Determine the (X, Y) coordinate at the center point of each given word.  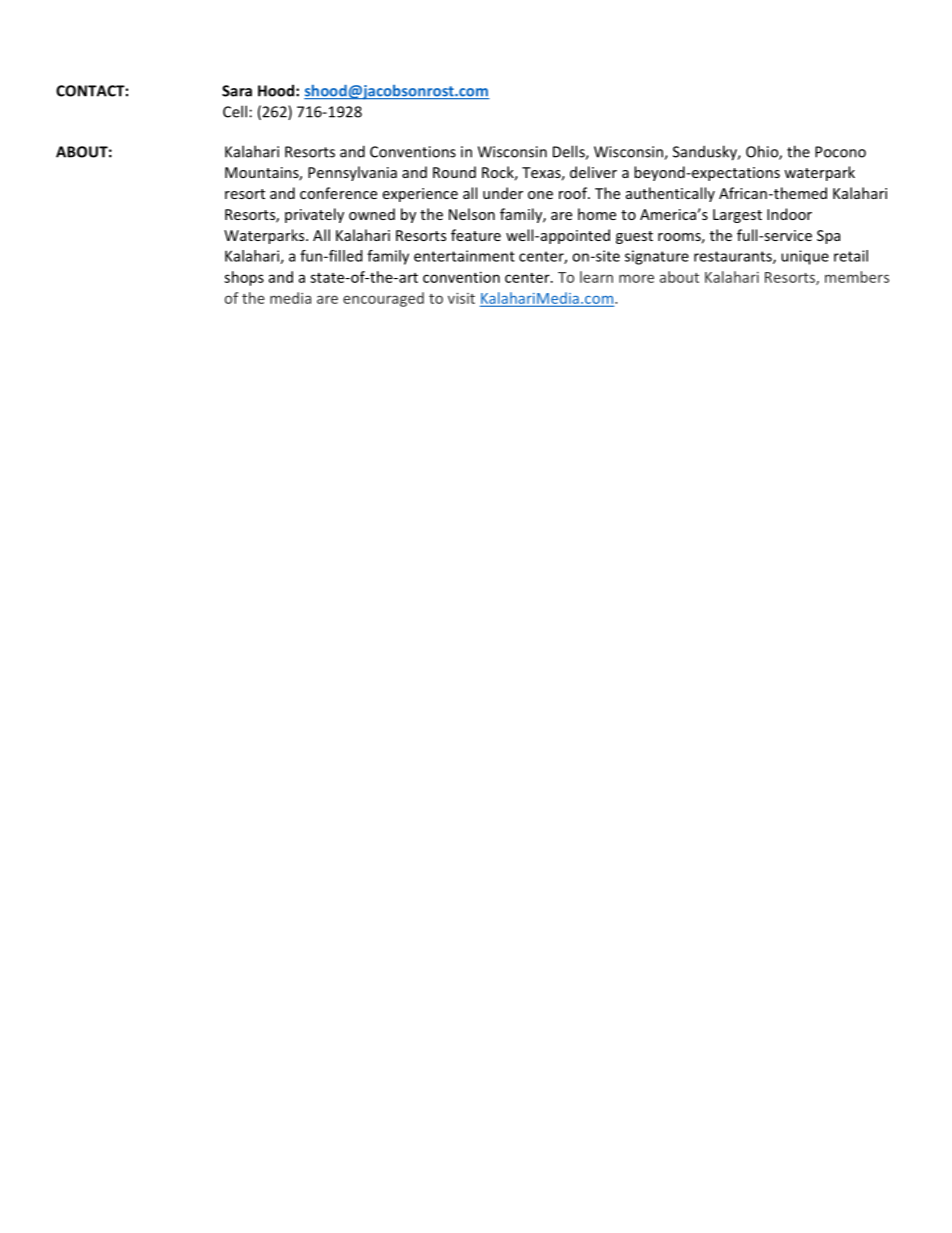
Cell (235, 111)
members (857, 277)
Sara (237, 91)
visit (461, 298)
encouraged (383, 299)
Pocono (840, 152)
